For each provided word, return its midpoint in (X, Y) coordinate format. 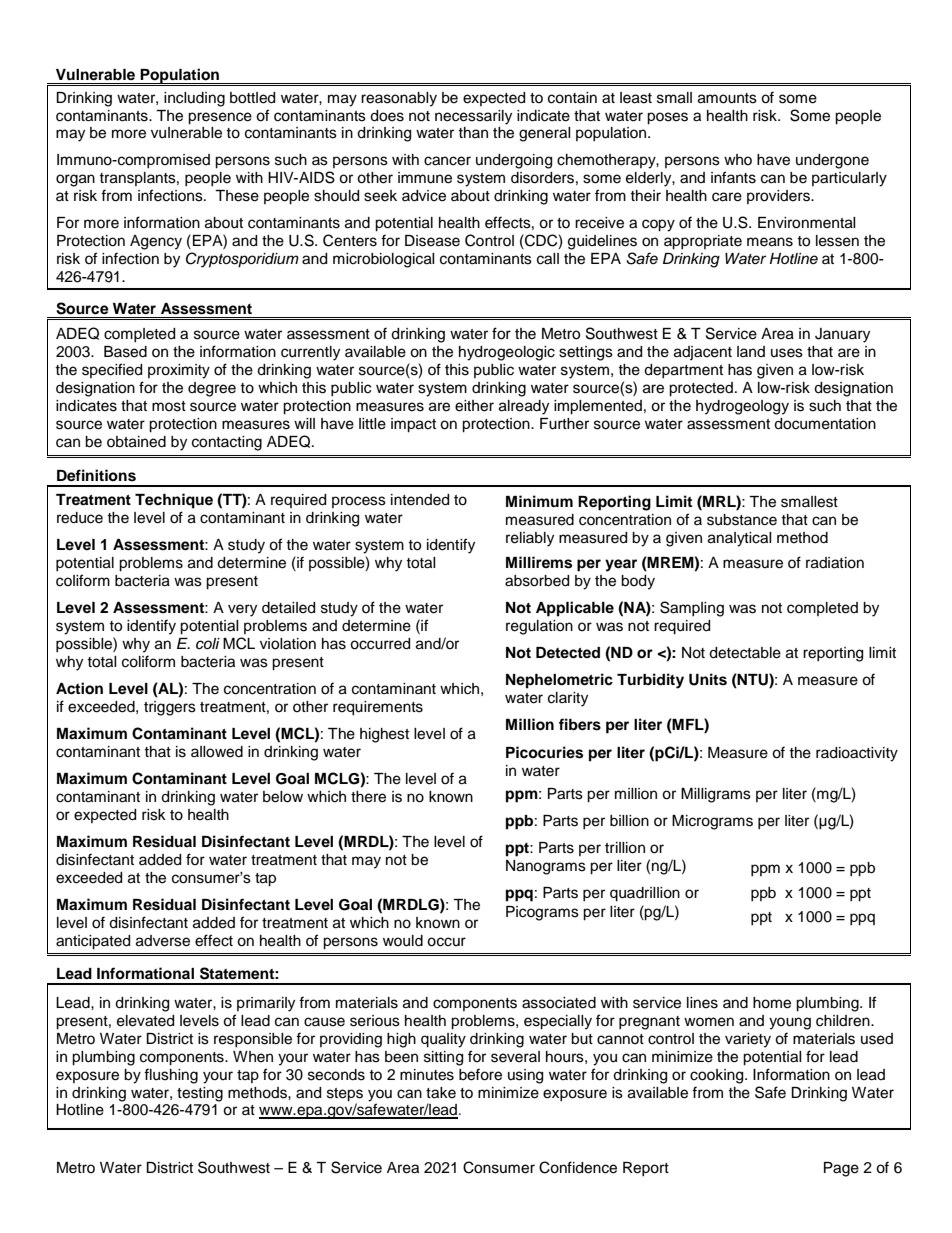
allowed (217, 752)
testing (200, 1094)
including (194, 99)
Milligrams (716, 795)
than (473, 132)
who (738, 159)
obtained (136, 442)
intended (420, 500)
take (441, 1093)
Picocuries (544, 752)
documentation (825, 424)
